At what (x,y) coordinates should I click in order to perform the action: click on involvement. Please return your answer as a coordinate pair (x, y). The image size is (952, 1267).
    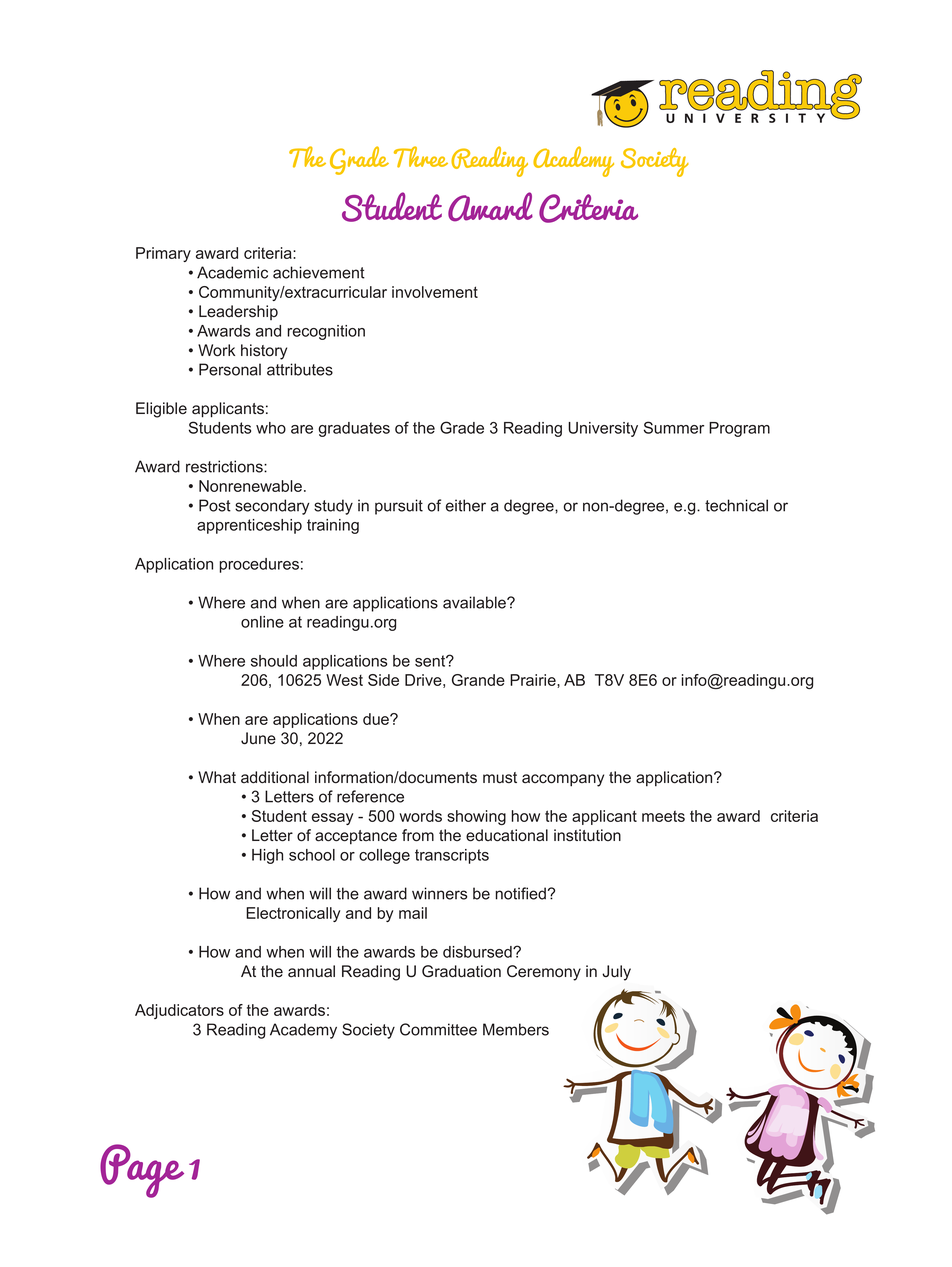
    Looking at the image, I should click on (435, 292).
